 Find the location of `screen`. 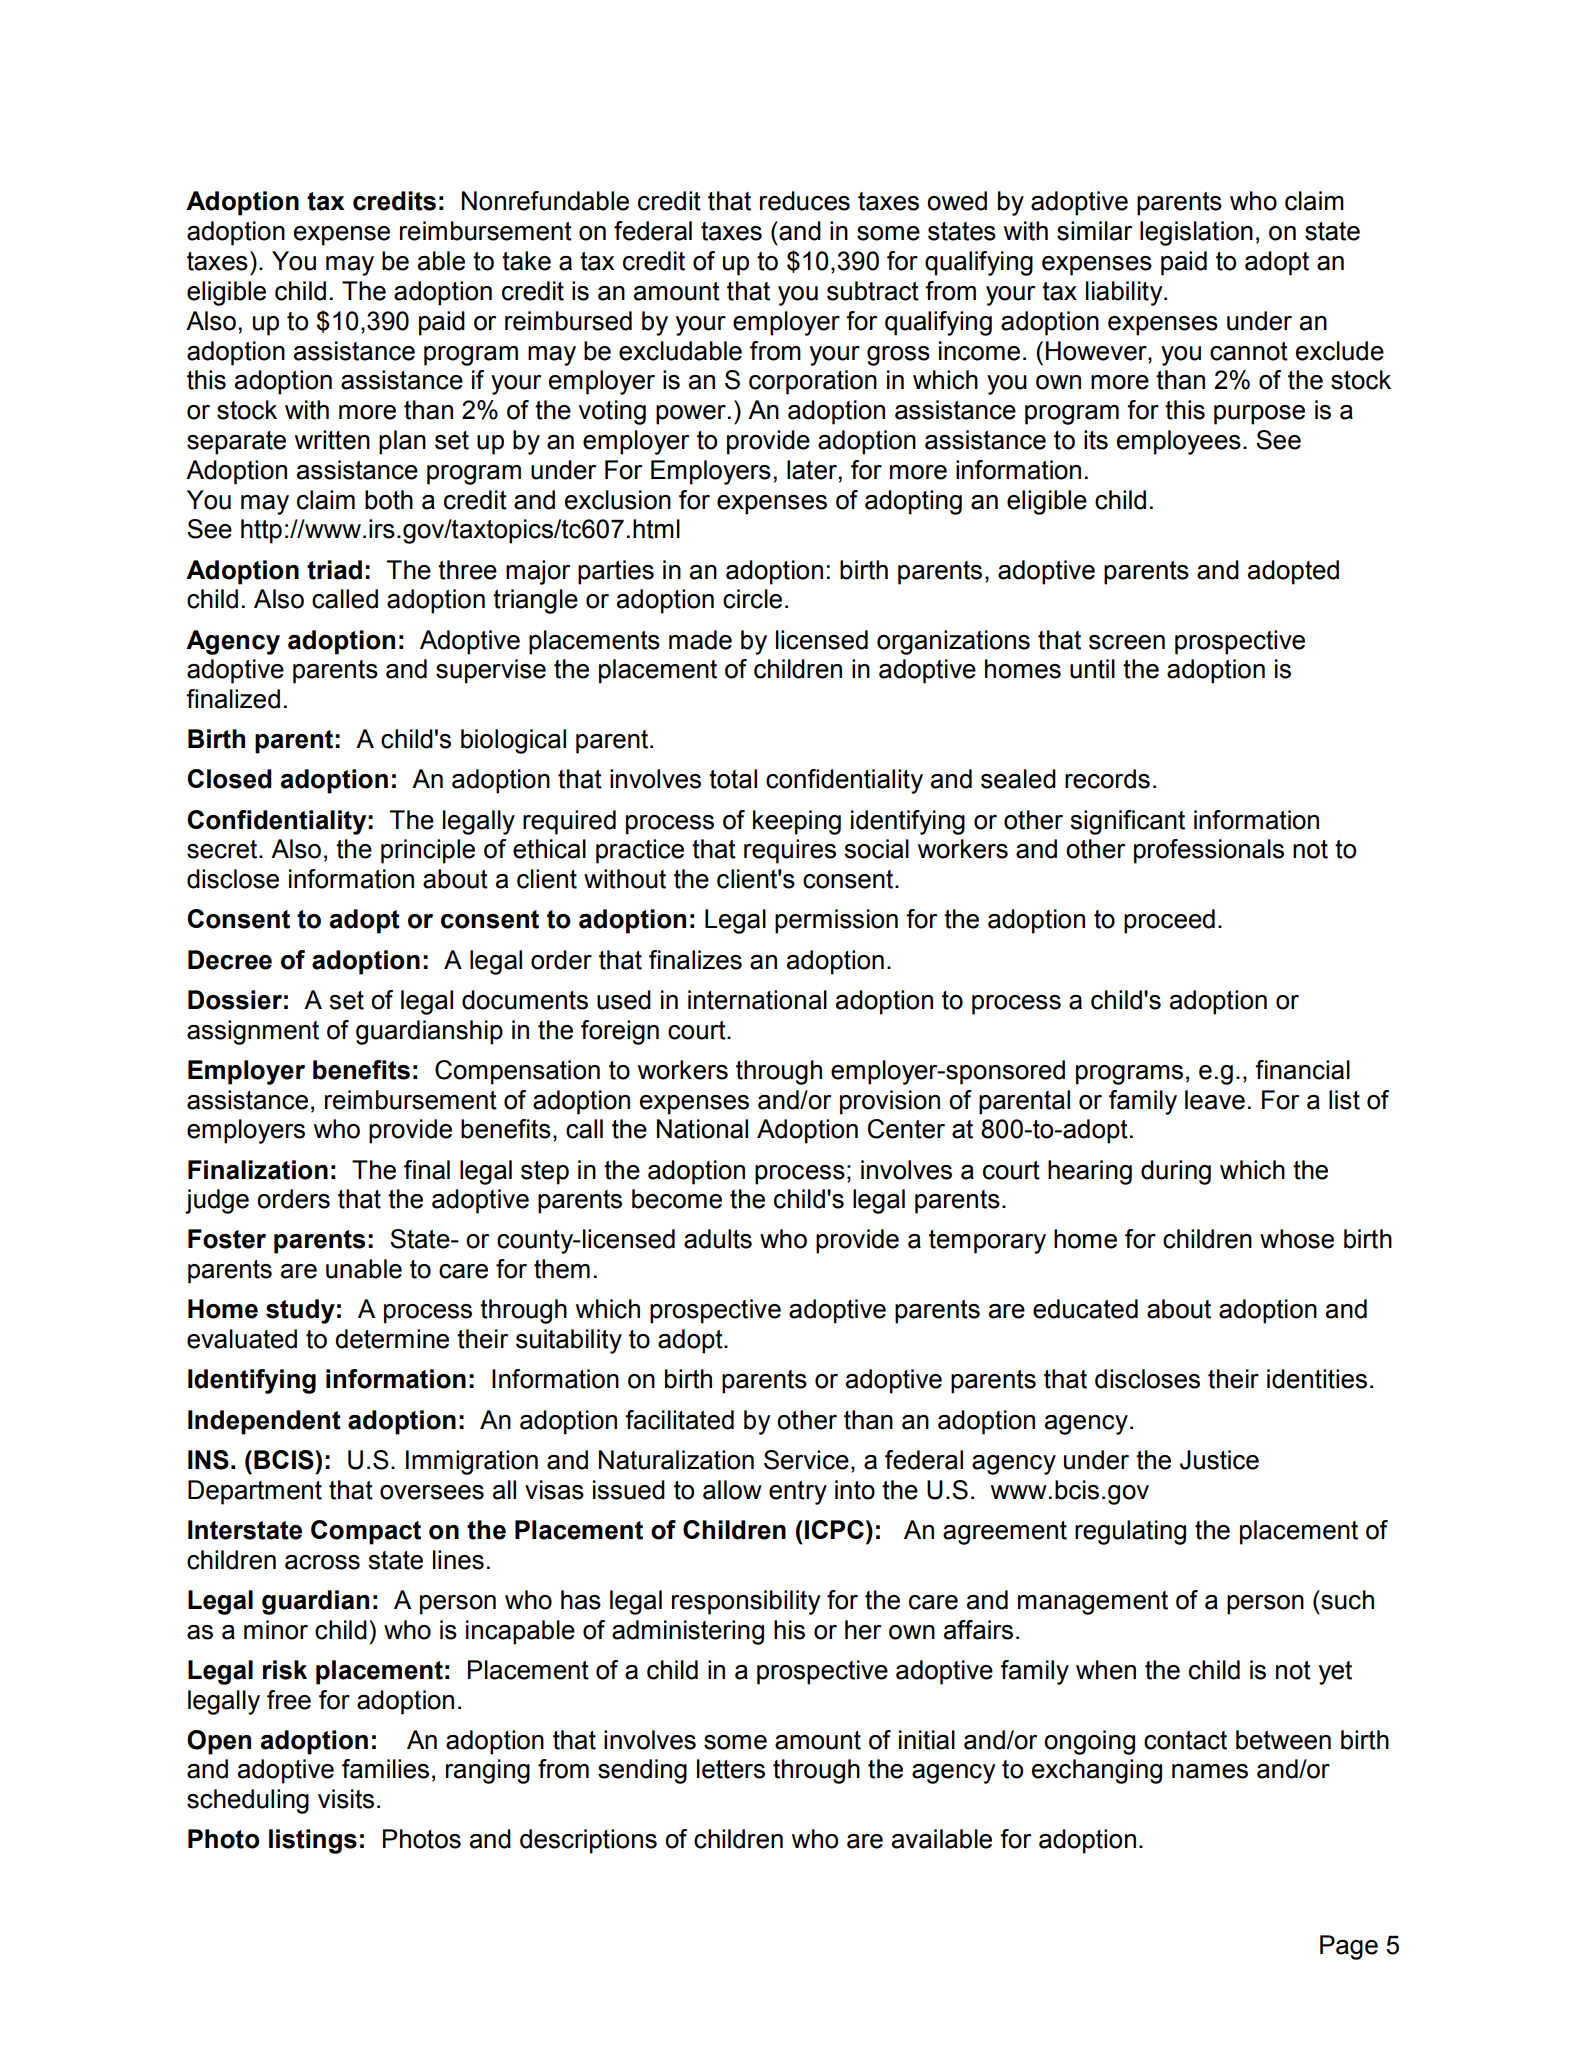

screen is located at coordinates (1127, 642).
